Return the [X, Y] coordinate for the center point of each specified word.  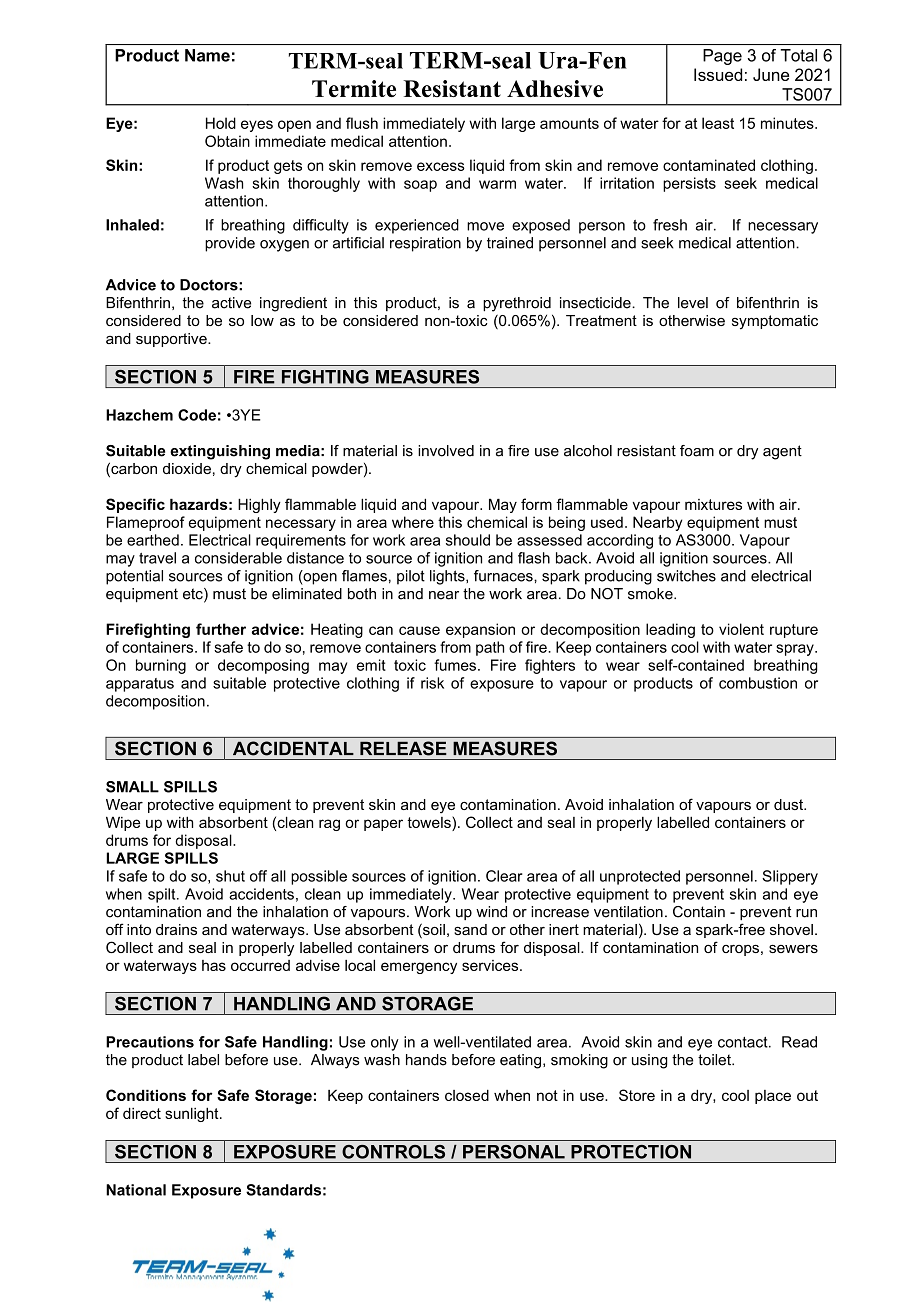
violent [741, 629]
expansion [480, 630]
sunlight [193, 1114]
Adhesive [555, 89]
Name [207, 55]
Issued [718, 74]
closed [467, 1095]
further [221, 629]
